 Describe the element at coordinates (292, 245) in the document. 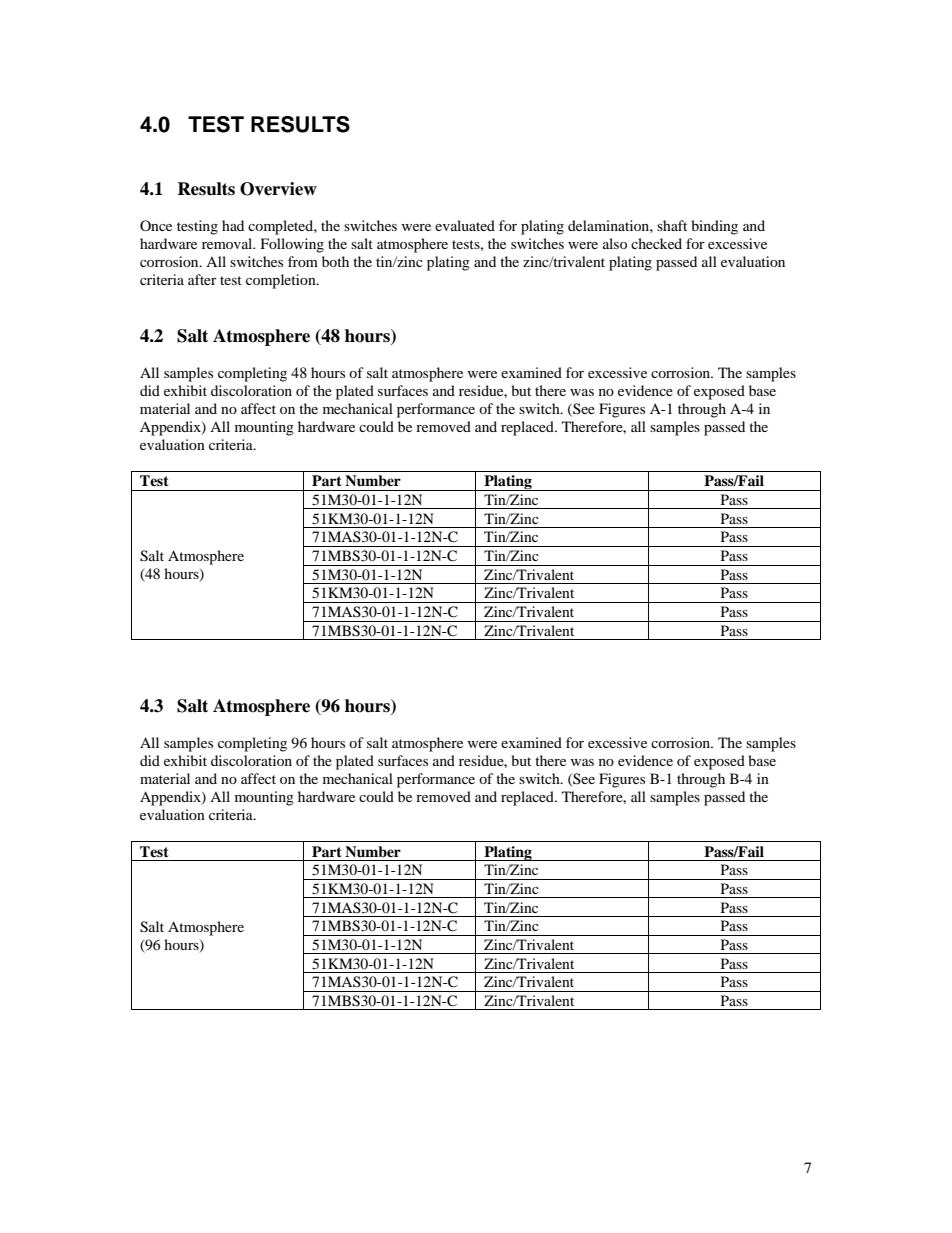

I see `Following` at that location.
